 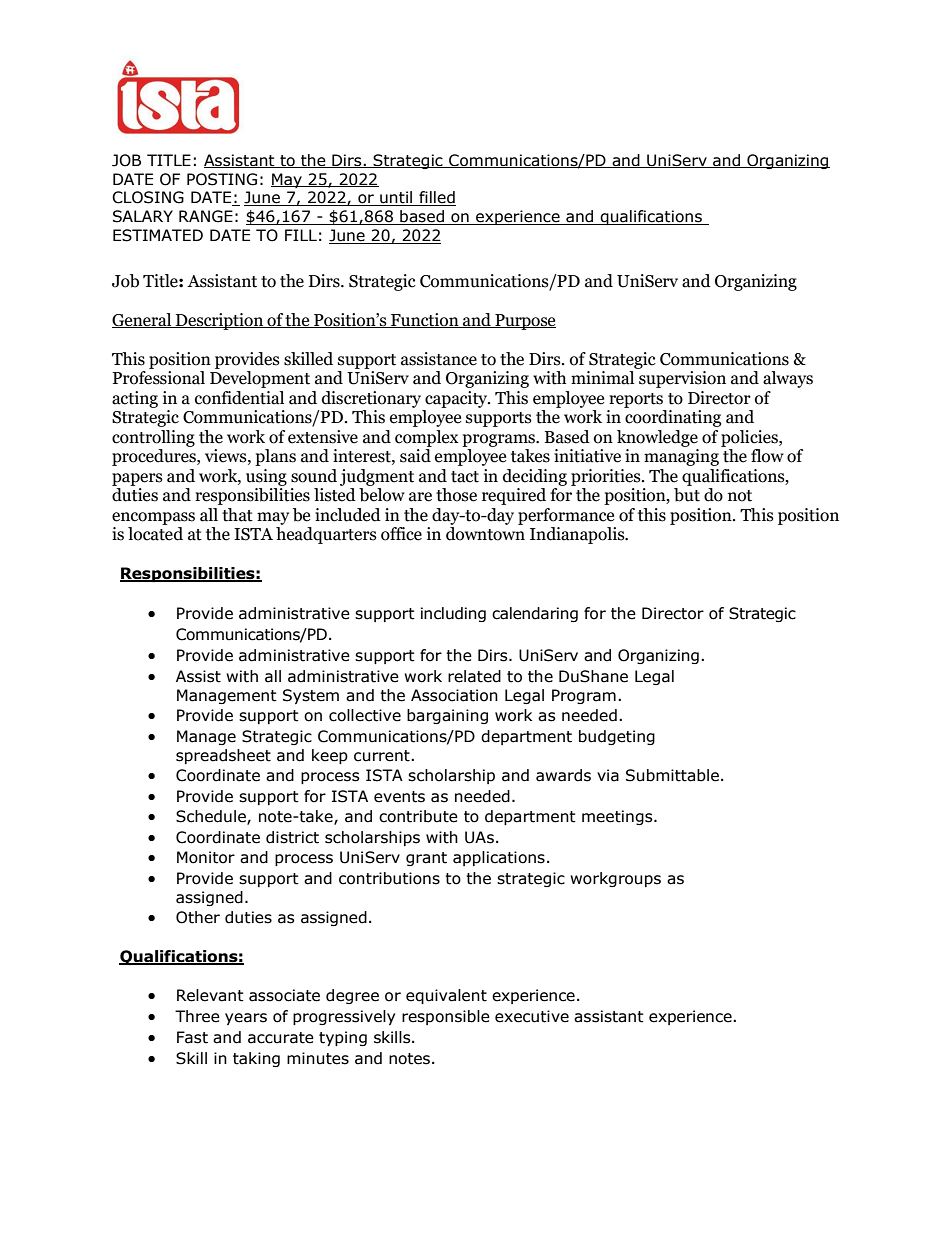 I want to click on RANGE, so click(x=206, y=216).
